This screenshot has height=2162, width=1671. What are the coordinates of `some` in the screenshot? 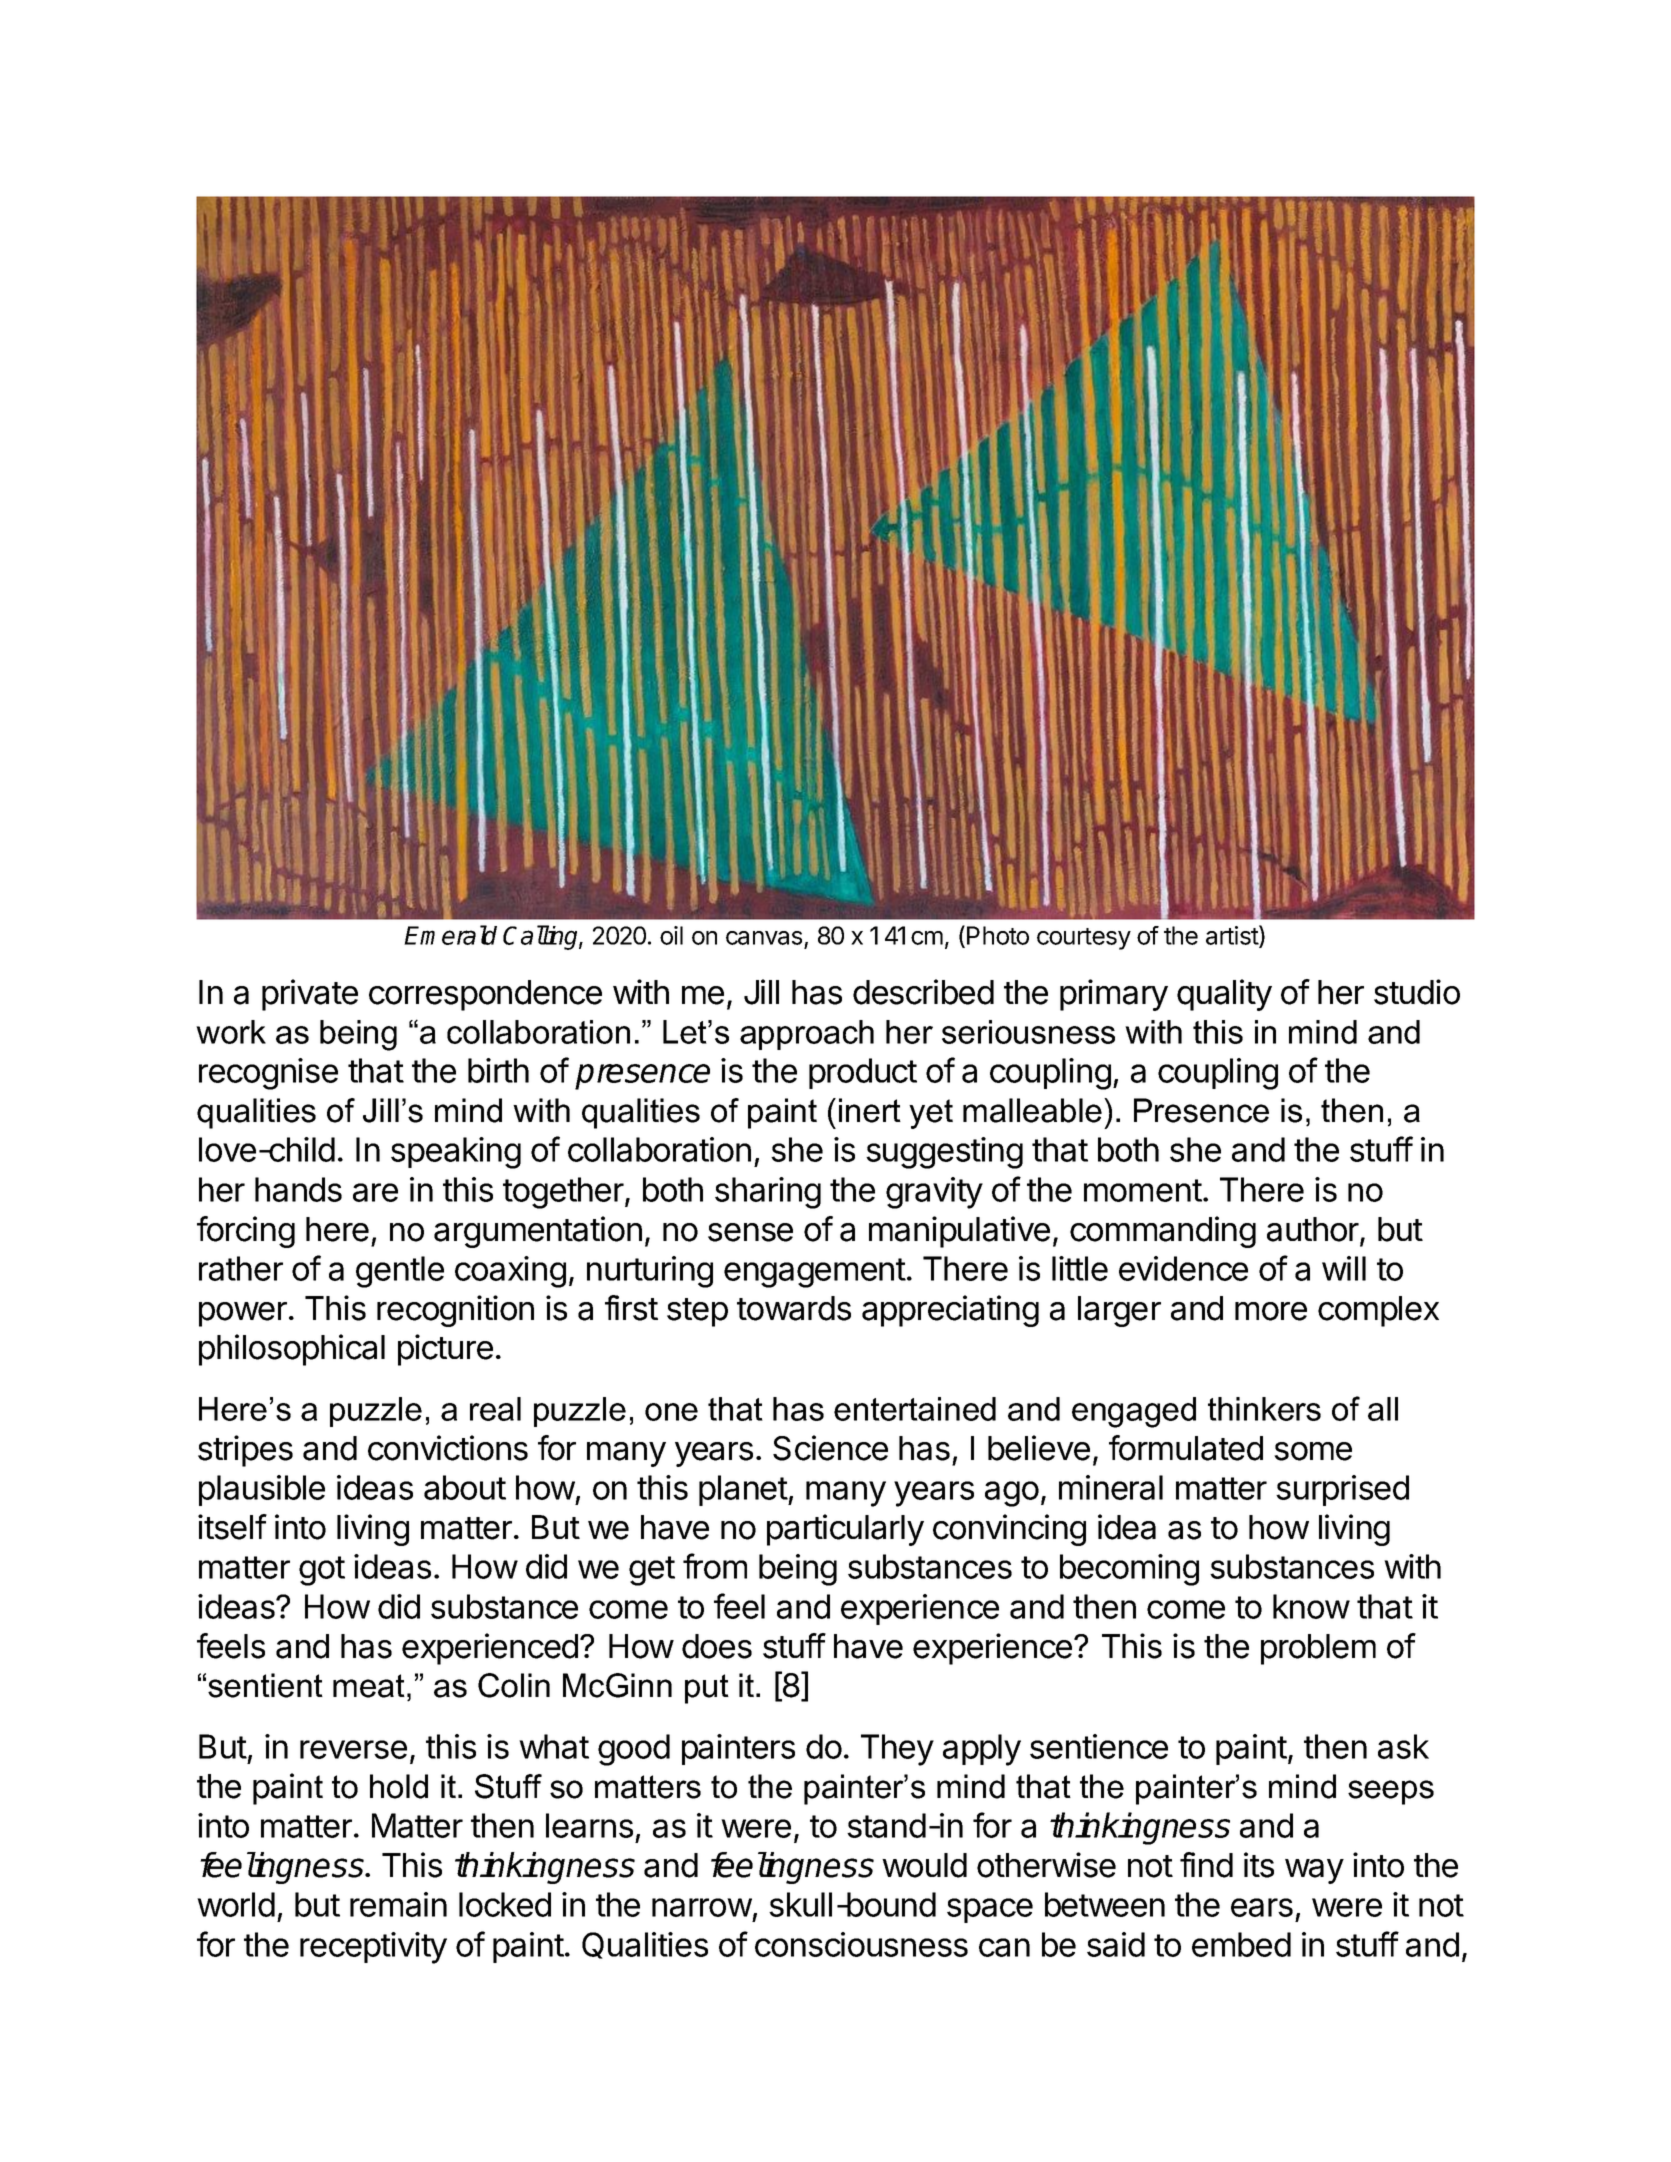 It's located at (1313, 1451).
